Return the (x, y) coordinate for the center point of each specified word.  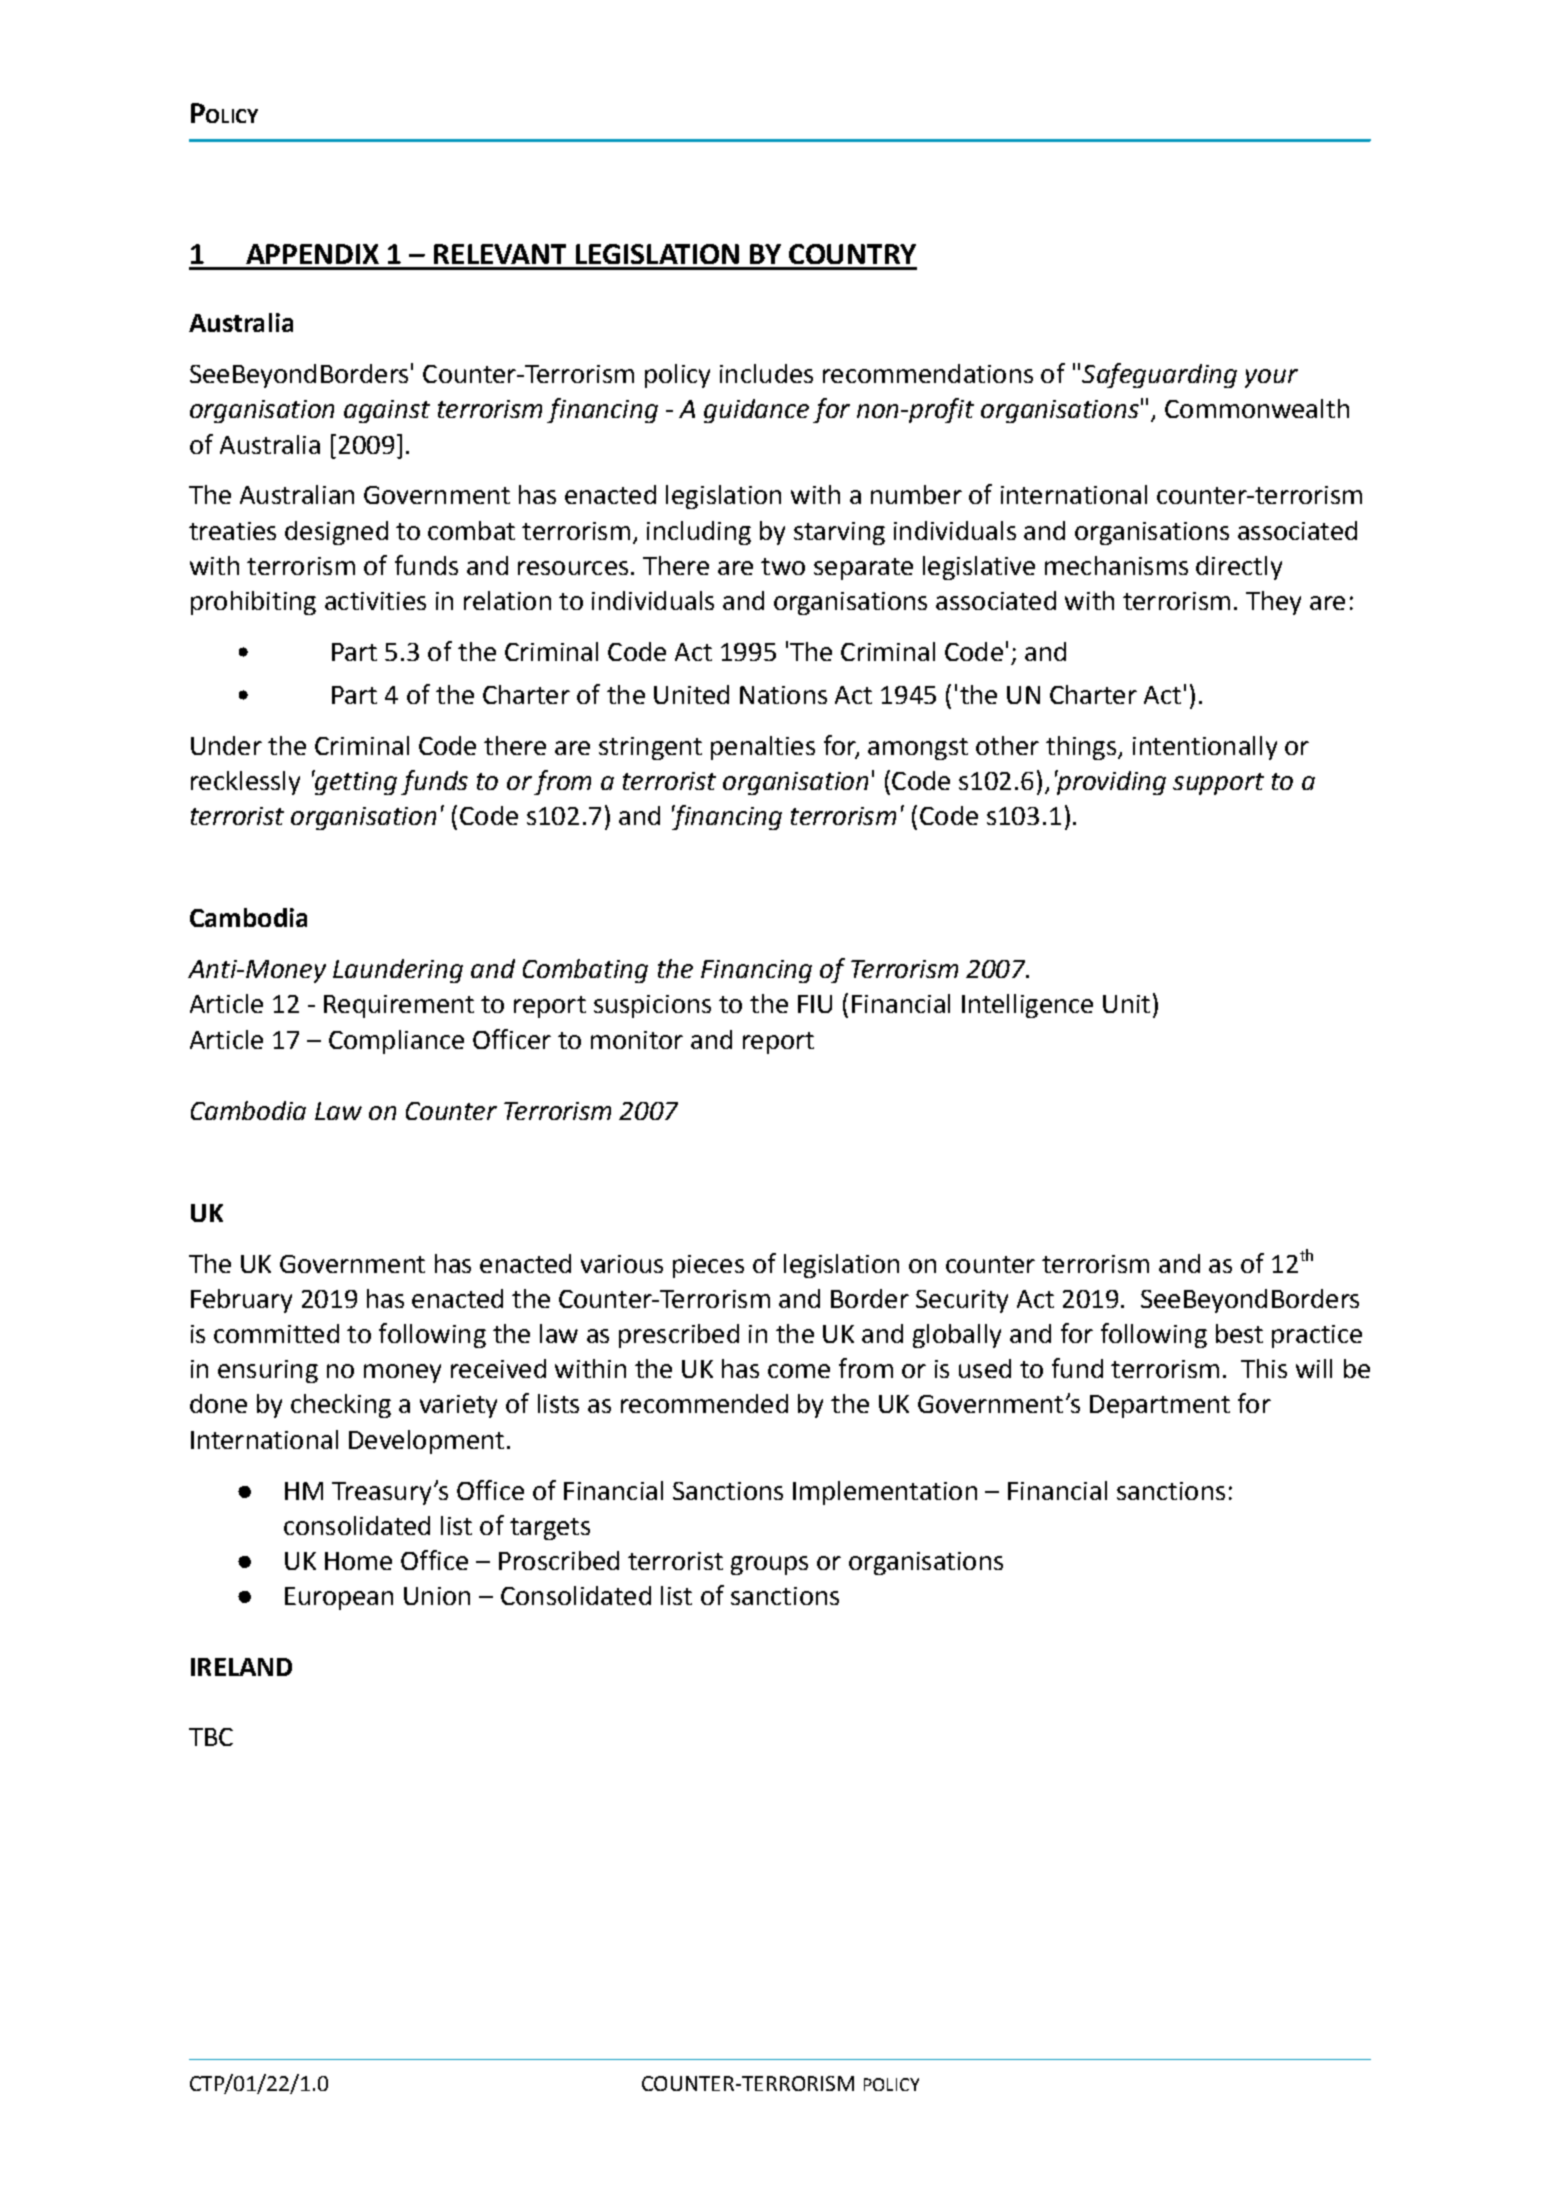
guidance (756, 411)
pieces (708, 1266)
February (241, 1301)
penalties (763, 748)
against (387, 411)
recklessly (245, 783)
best (1239, 1333)
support (1218, 784)
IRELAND (241, 1667)
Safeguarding (1159, 375)
